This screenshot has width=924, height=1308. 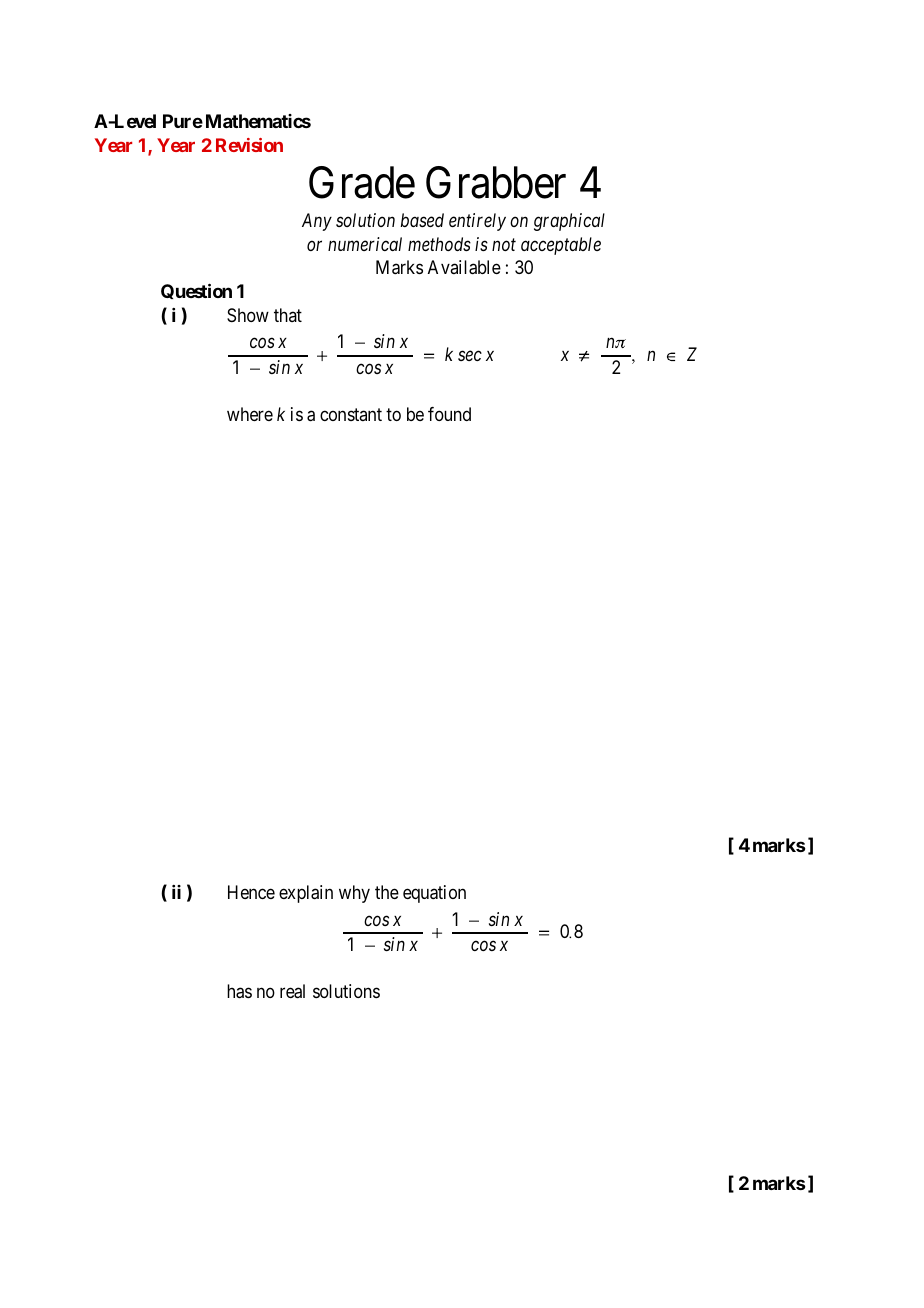 What do you see at coordinates (249, 145) in the screenshot?
I see `Revision` at bounding box center [249, 145].
